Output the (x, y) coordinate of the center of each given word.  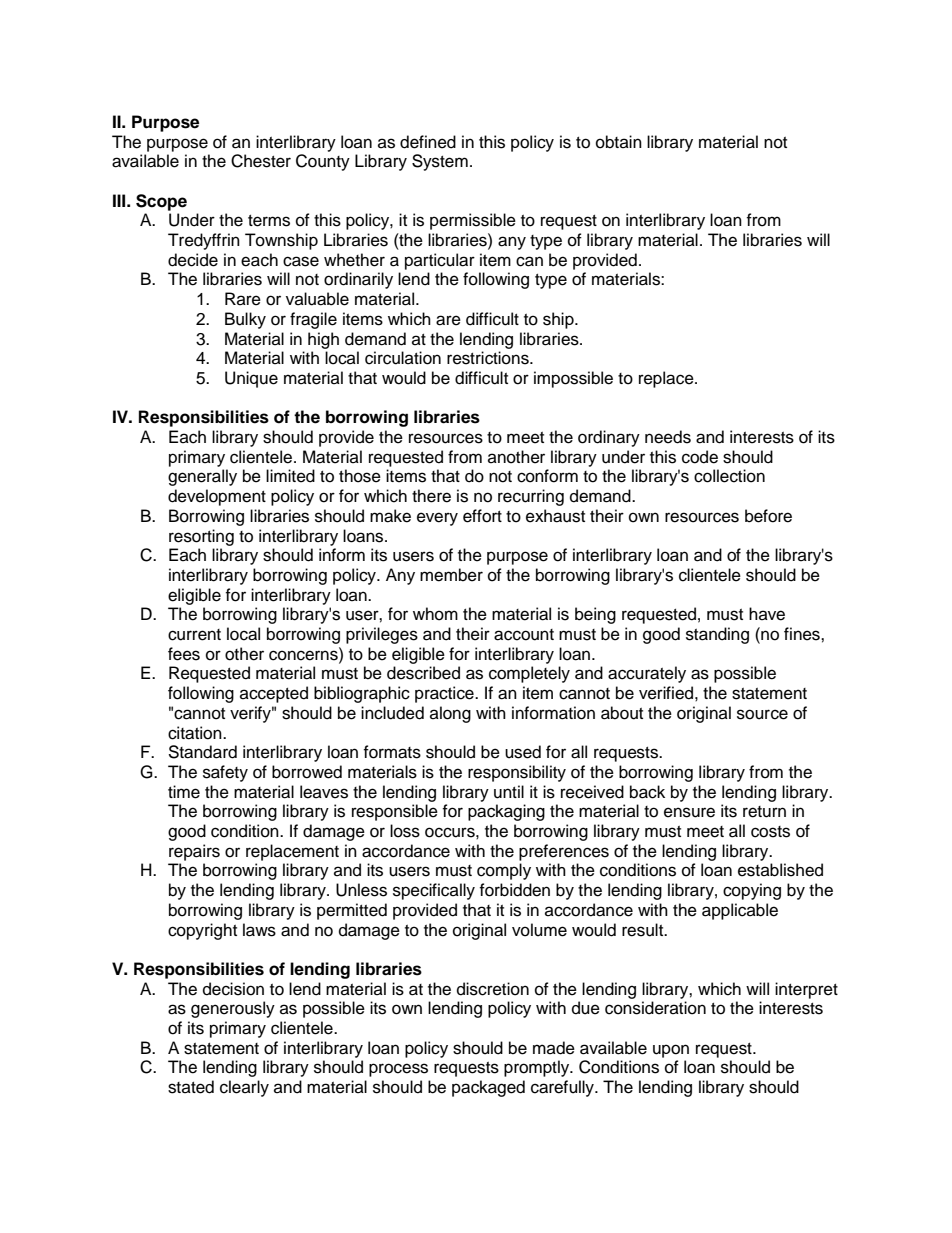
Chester (261, 161)
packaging (506, 812)
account (524, 635)
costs (770, 832)
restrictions (489, 358)
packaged (488, 1088)
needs (668, 437)
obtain (619, 142)
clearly (244, 1088)
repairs (194, 852)
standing (717, 635)
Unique (251, 379)
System (440, 162)
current (194, 635)
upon (671, 1051)
